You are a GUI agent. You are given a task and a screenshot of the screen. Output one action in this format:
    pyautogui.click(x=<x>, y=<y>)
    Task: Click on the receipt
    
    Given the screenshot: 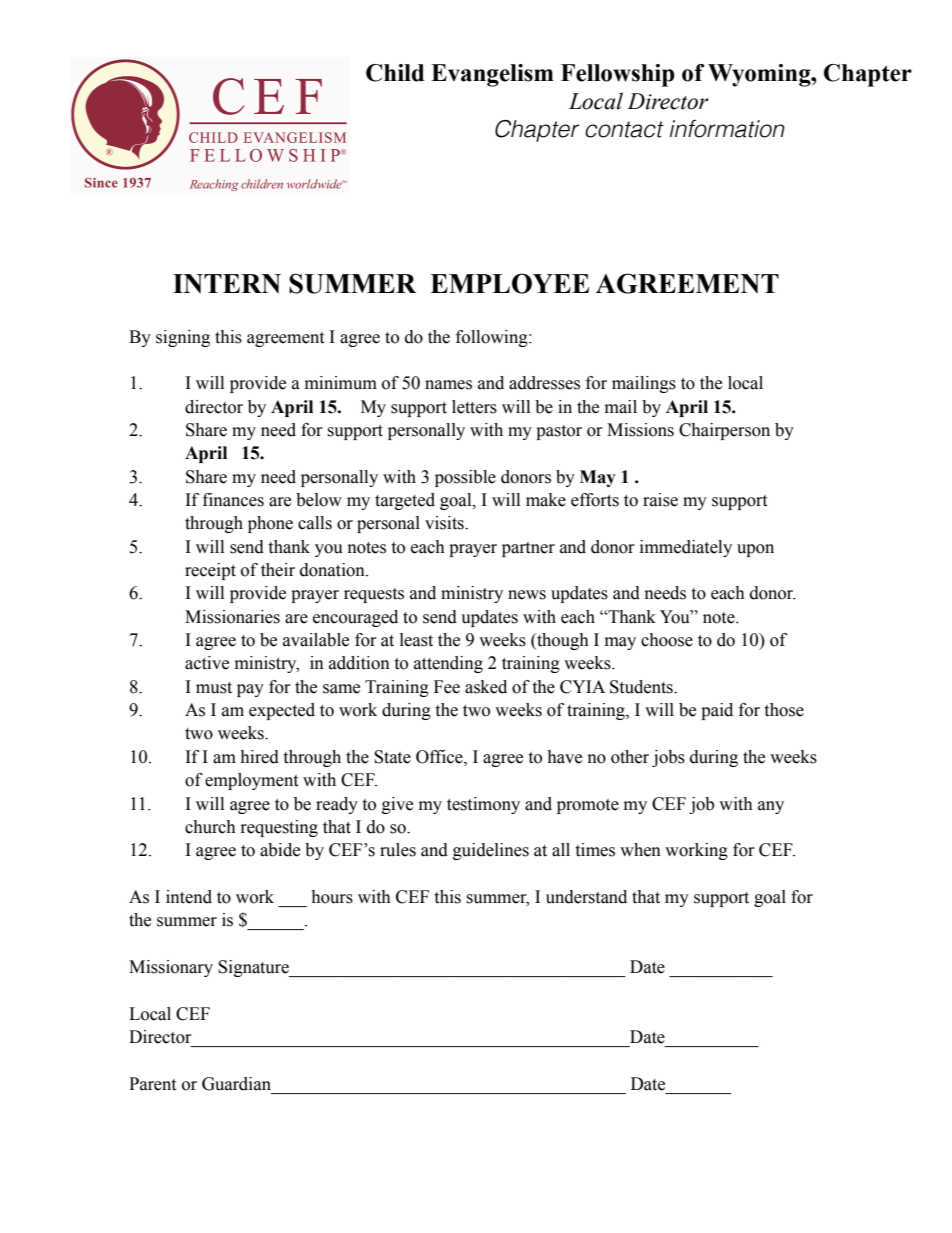 What is the action you would take?
    pyautogui.click(x=210, y=571)
